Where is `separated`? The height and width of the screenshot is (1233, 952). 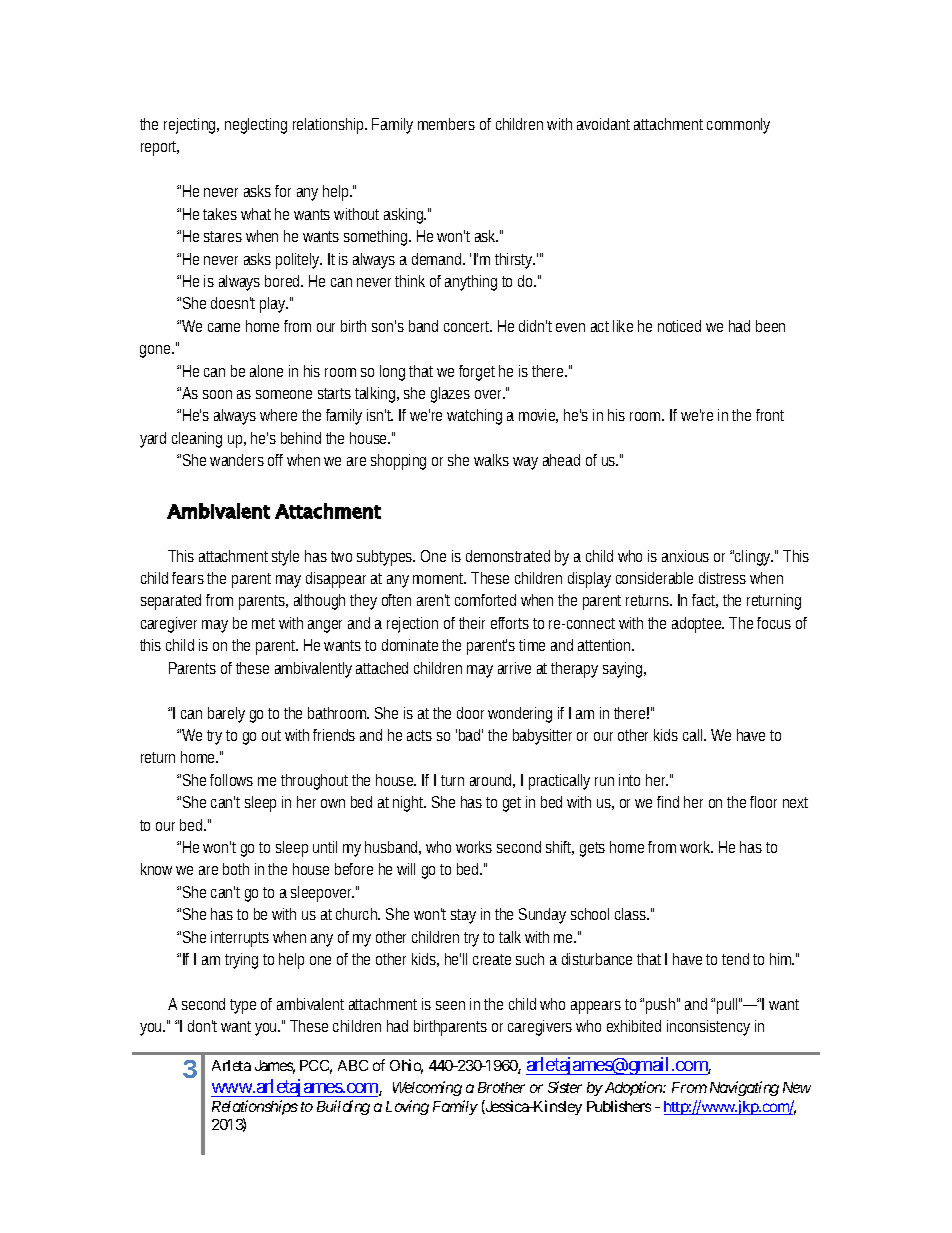 separated is located at coordinates (171, 602).
